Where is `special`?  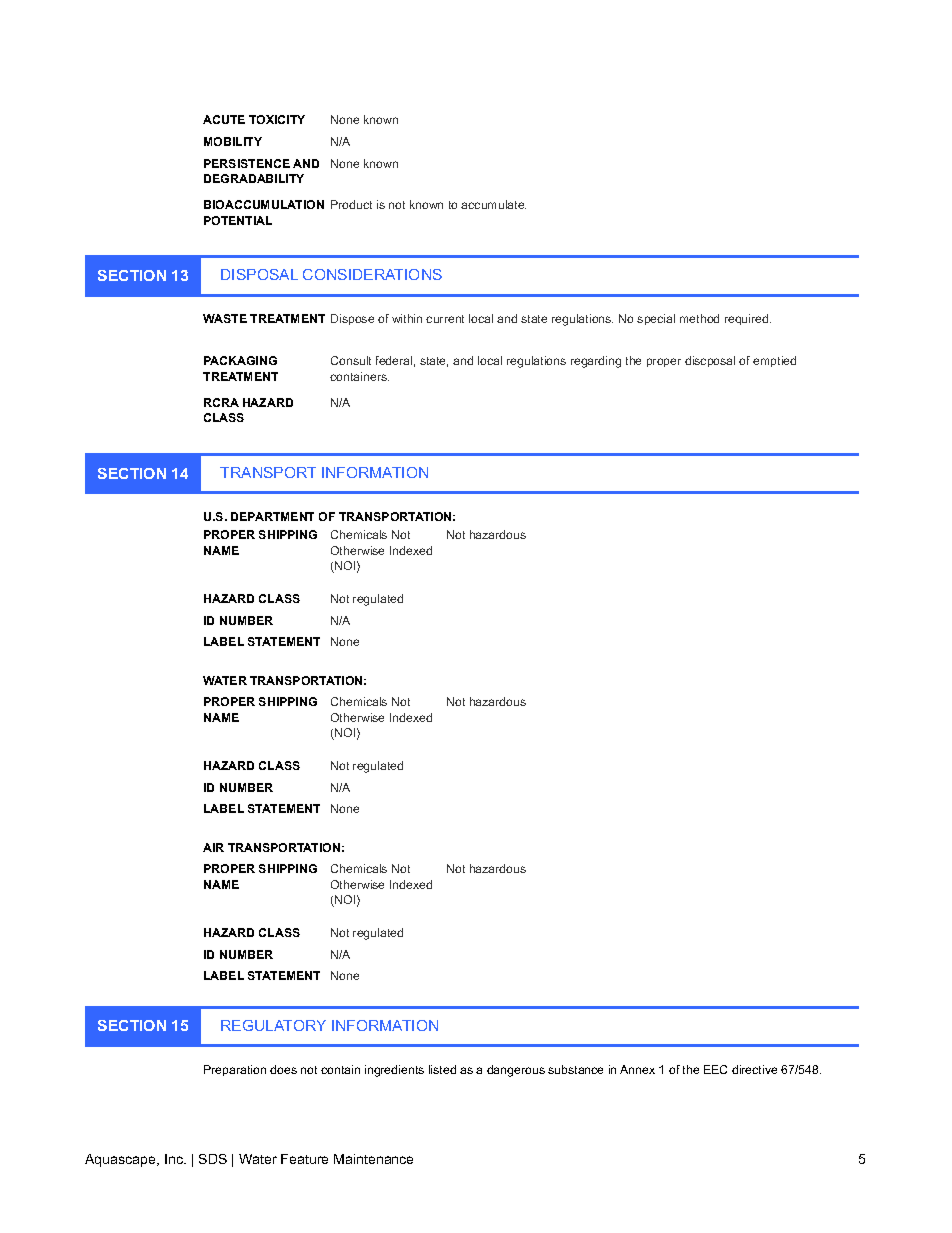 special is located at coordinates (656, 319).
